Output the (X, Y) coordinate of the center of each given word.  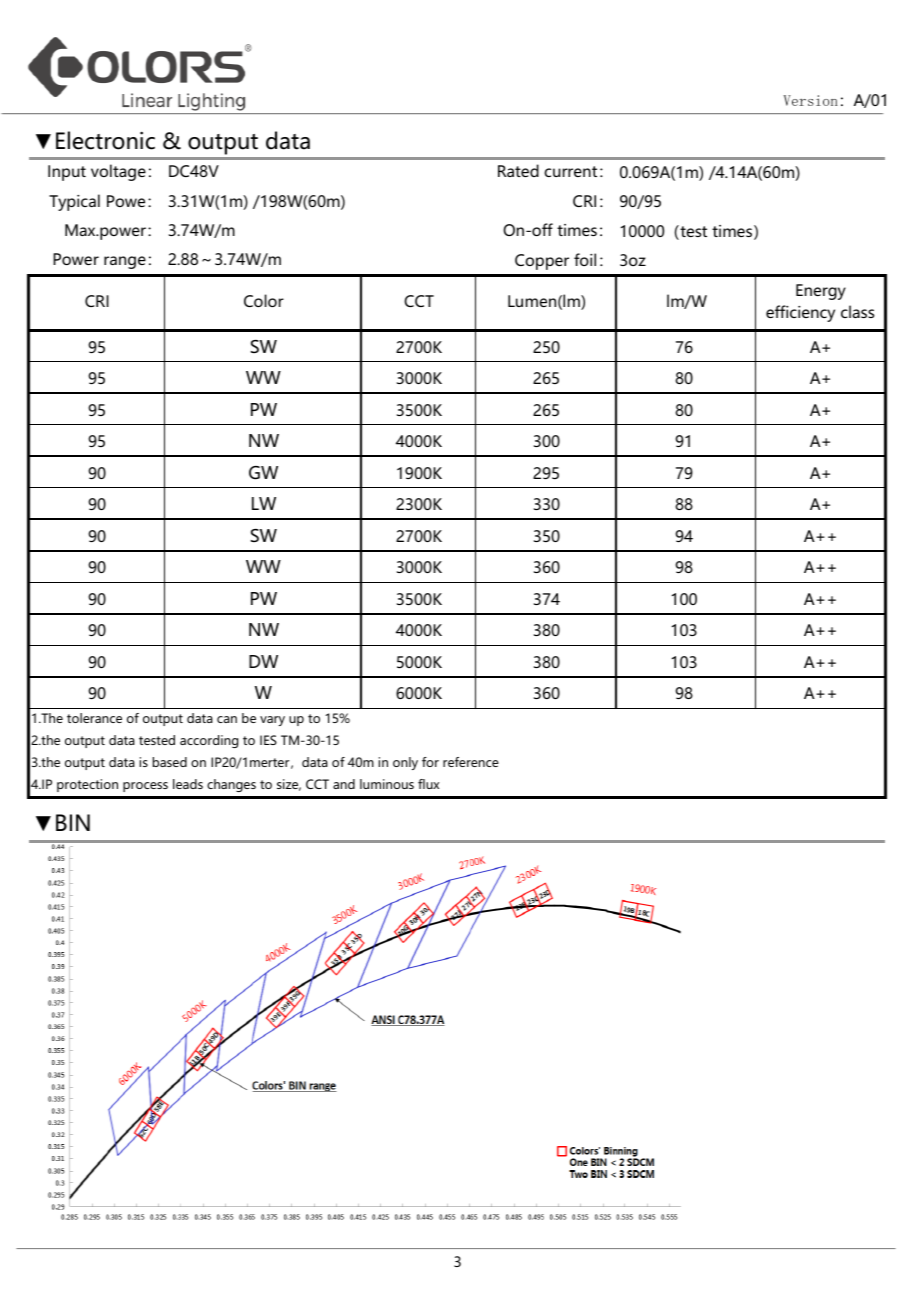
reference (471, 762)
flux (428, 784)
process (145, 787)
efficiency (800, 313)
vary (272, 721)
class (857, 311)
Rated (518, 170)
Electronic (105, 140)
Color (264, 300)
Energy (821, 292)
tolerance (94, 718)
